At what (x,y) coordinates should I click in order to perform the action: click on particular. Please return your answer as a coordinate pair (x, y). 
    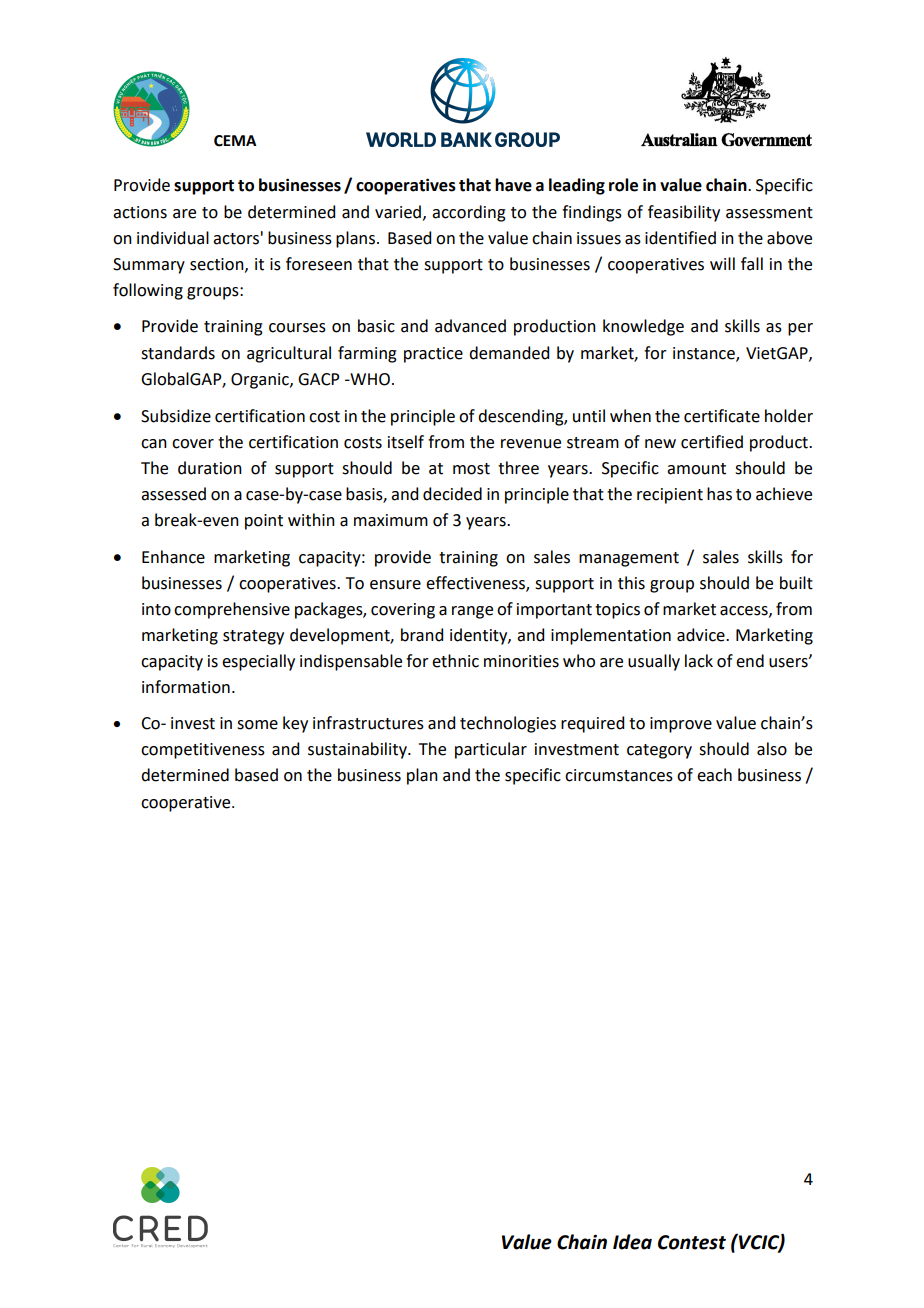
    Looking at the image, I should click on (491, 750).
